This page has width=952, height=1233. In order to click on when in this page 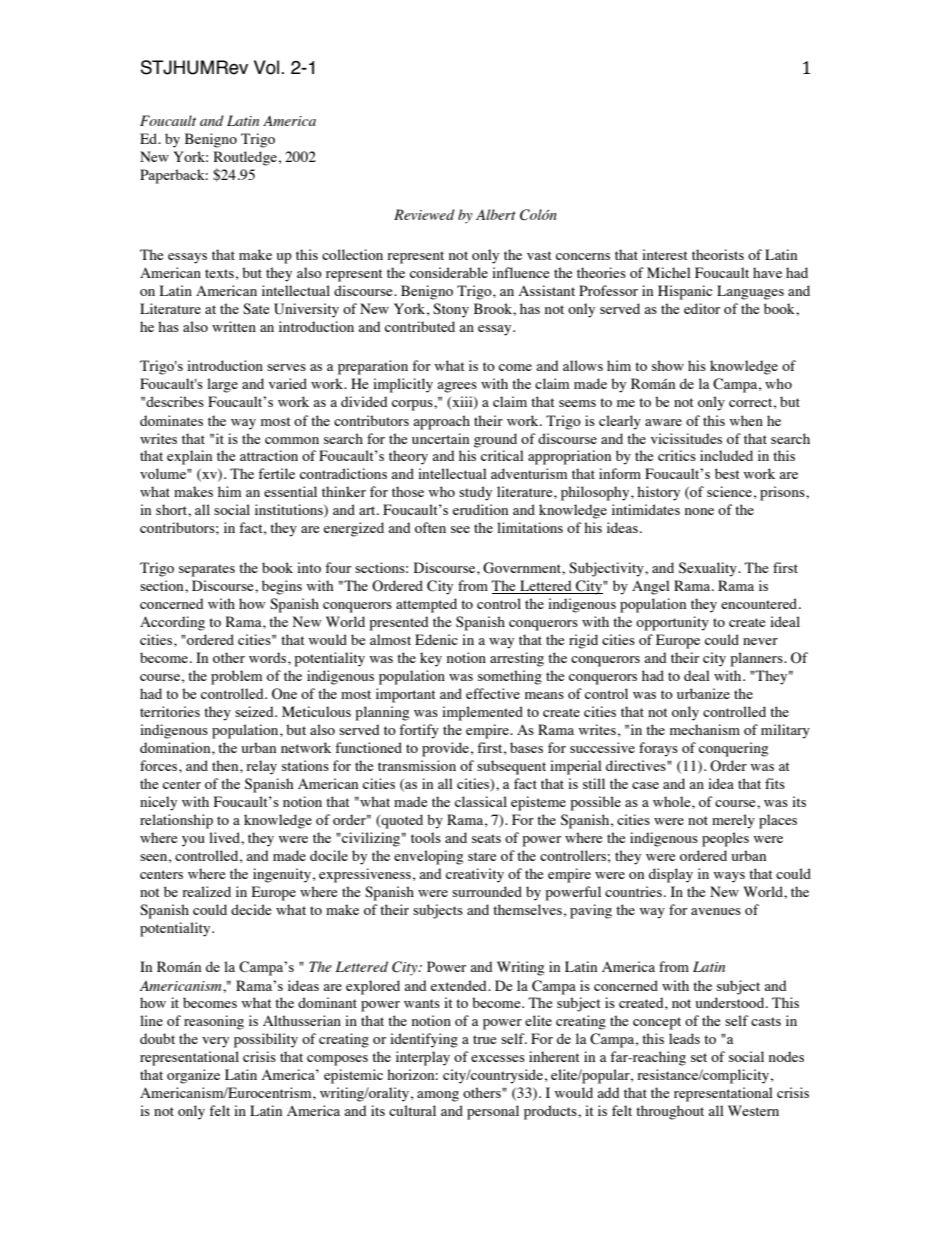, I will do `click(746, 420)`.
